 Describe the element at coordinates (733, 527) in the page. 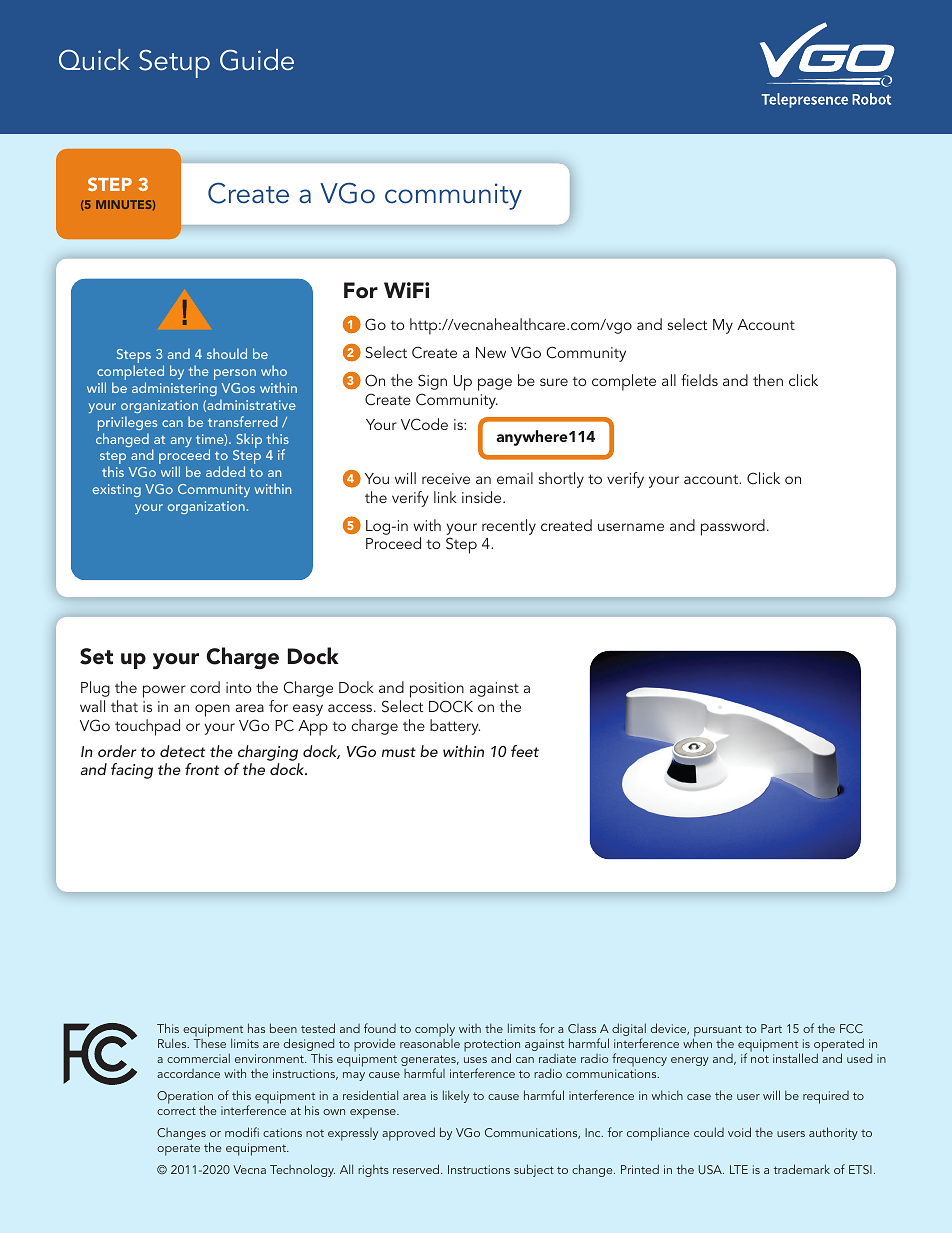

I see `password` at that location.
